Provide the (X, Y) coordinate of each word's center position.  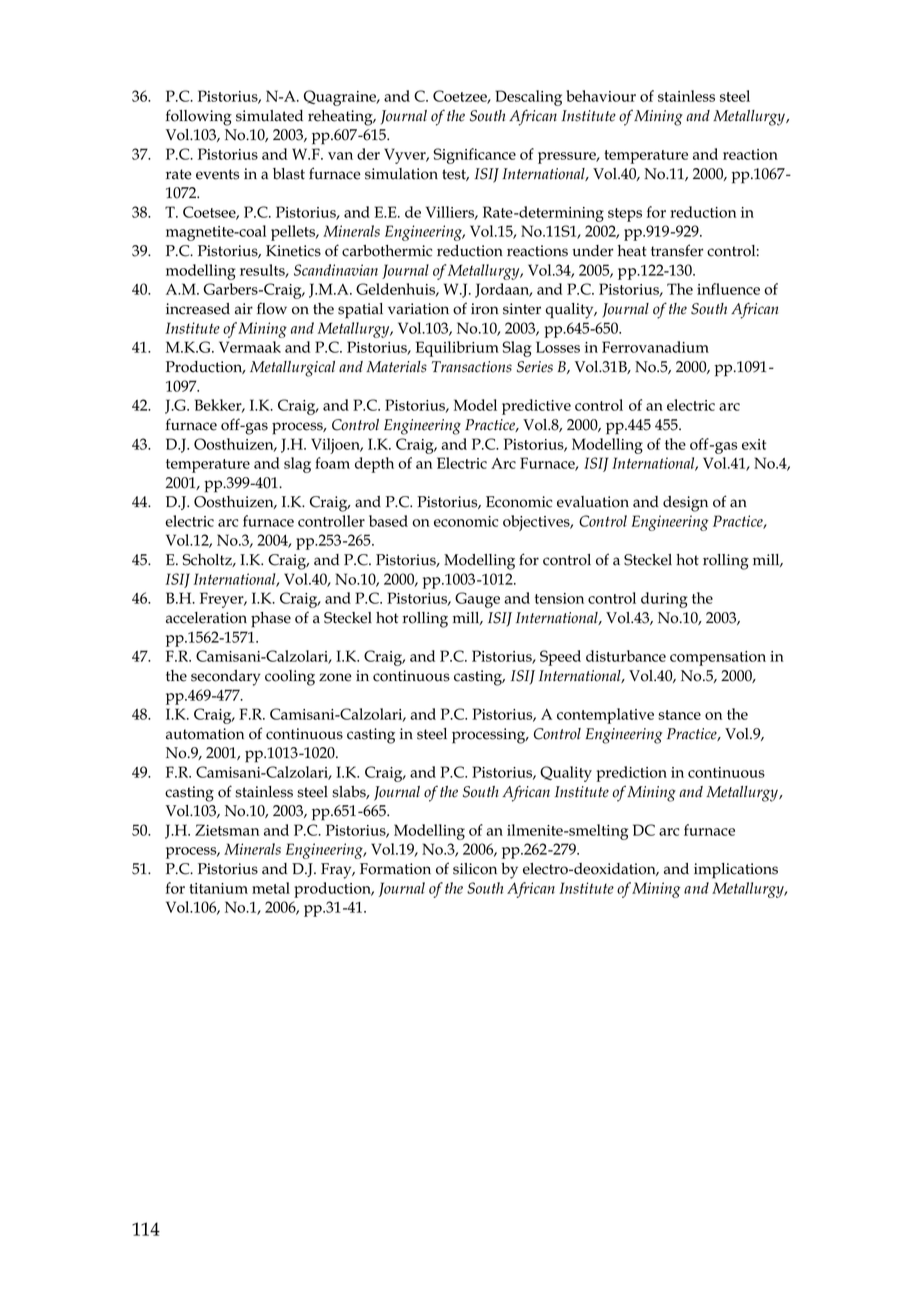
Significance (475, 156)
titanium (218, 888)
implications (736, 871)
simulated (269, 116)
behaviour (601, 96)
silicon (475, 869)
